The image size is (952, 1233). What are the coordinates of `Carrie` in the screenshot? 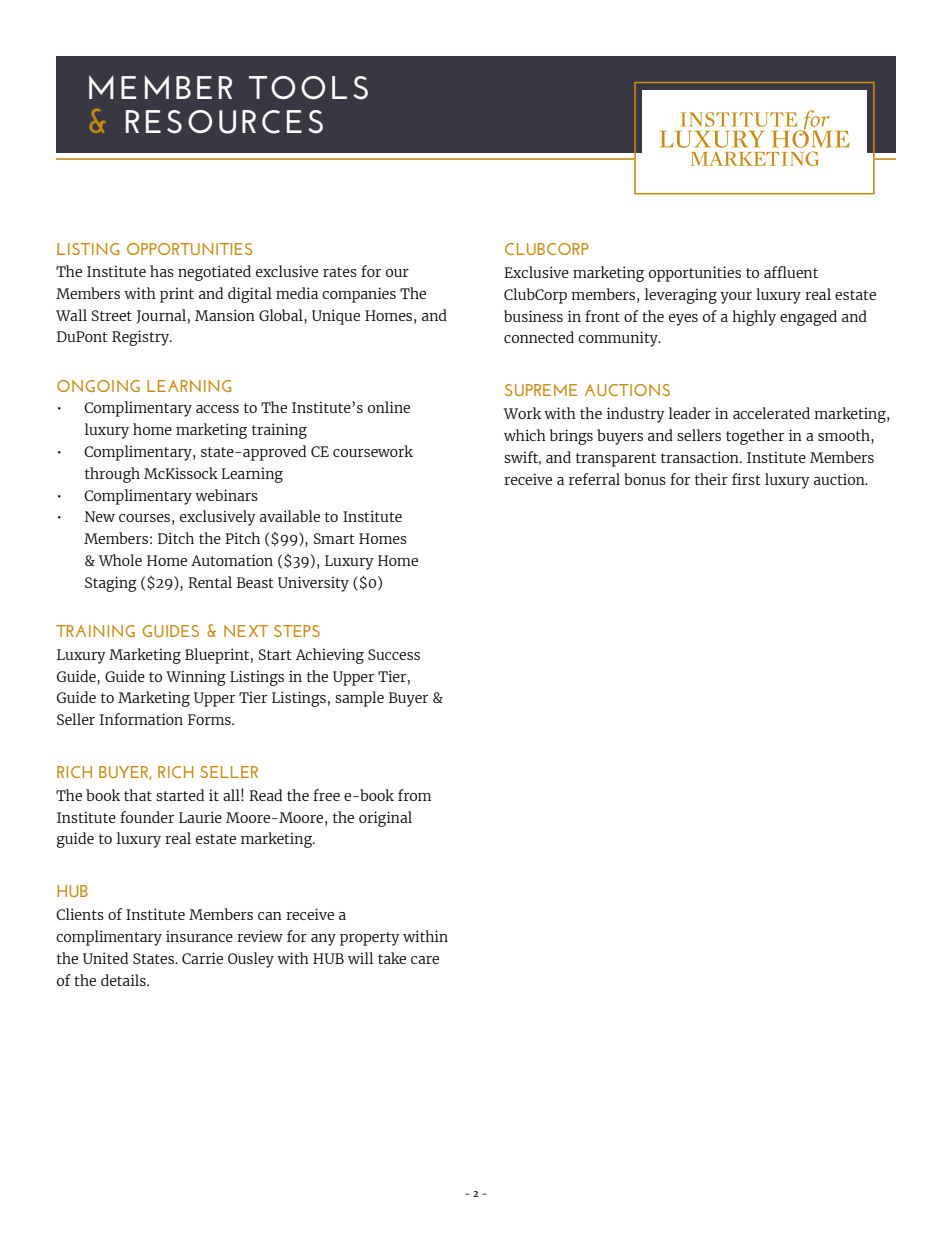 It's located at (202, 958).
